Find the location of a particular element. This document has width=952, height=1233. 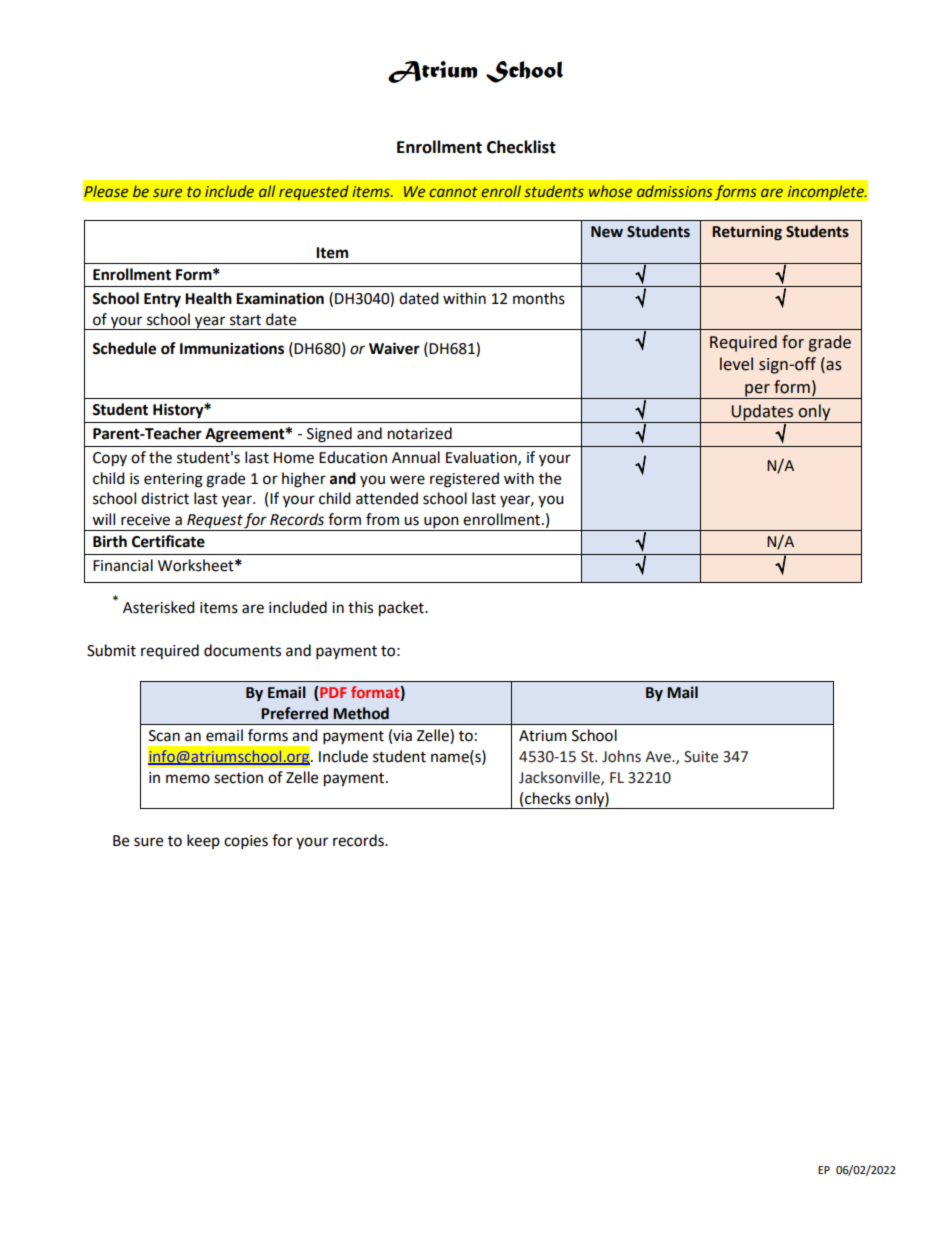

admissions is located at coordinates (675, 191).
